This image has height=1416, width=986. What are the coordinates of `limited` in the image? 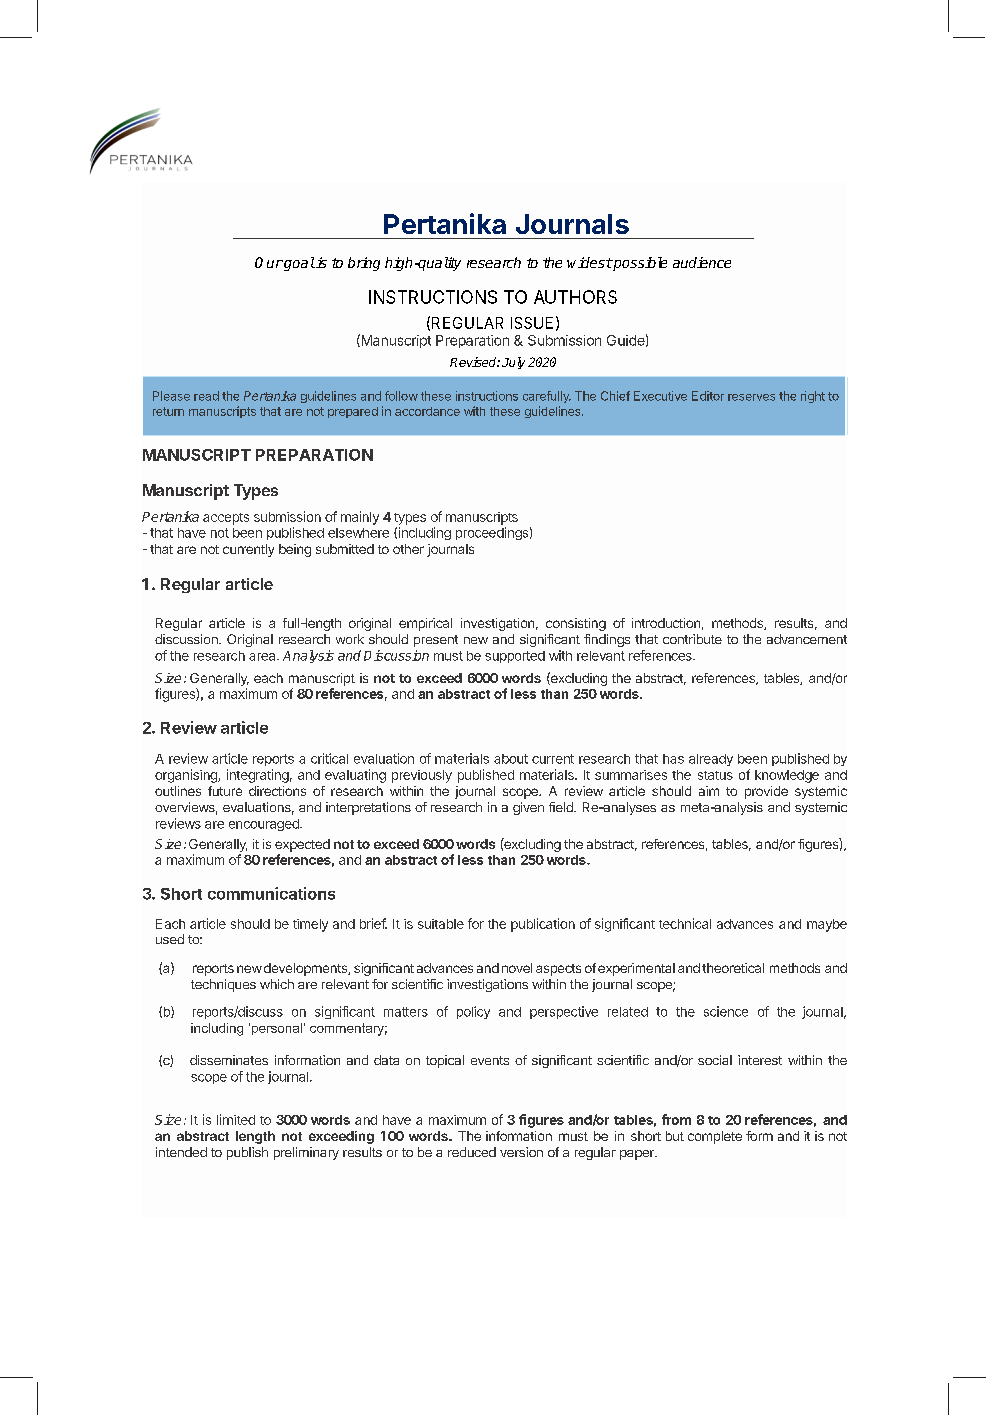 It's located at (236, 1119).
